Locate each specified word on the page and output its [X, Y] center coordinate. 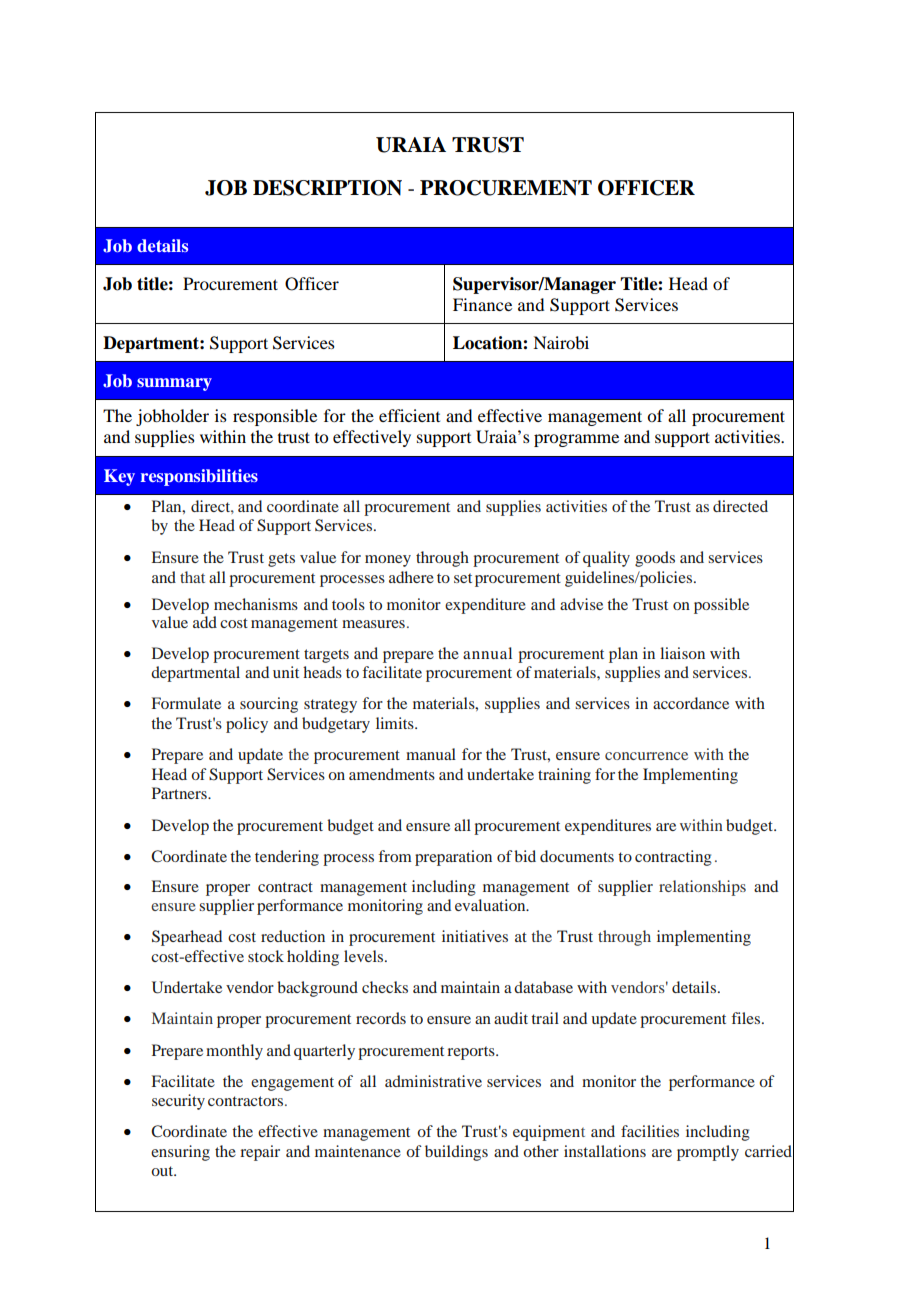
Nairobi [561, 342]
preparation [453, 858]
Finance [482, 304]
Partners [180, 793]
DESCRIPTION [327, 188]
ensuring [180, 1153]
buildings [456, 1153]
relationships [702, 888]
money [388, 561]
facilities [650, 1131]
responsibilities [199, 477]
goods [655, 559]
